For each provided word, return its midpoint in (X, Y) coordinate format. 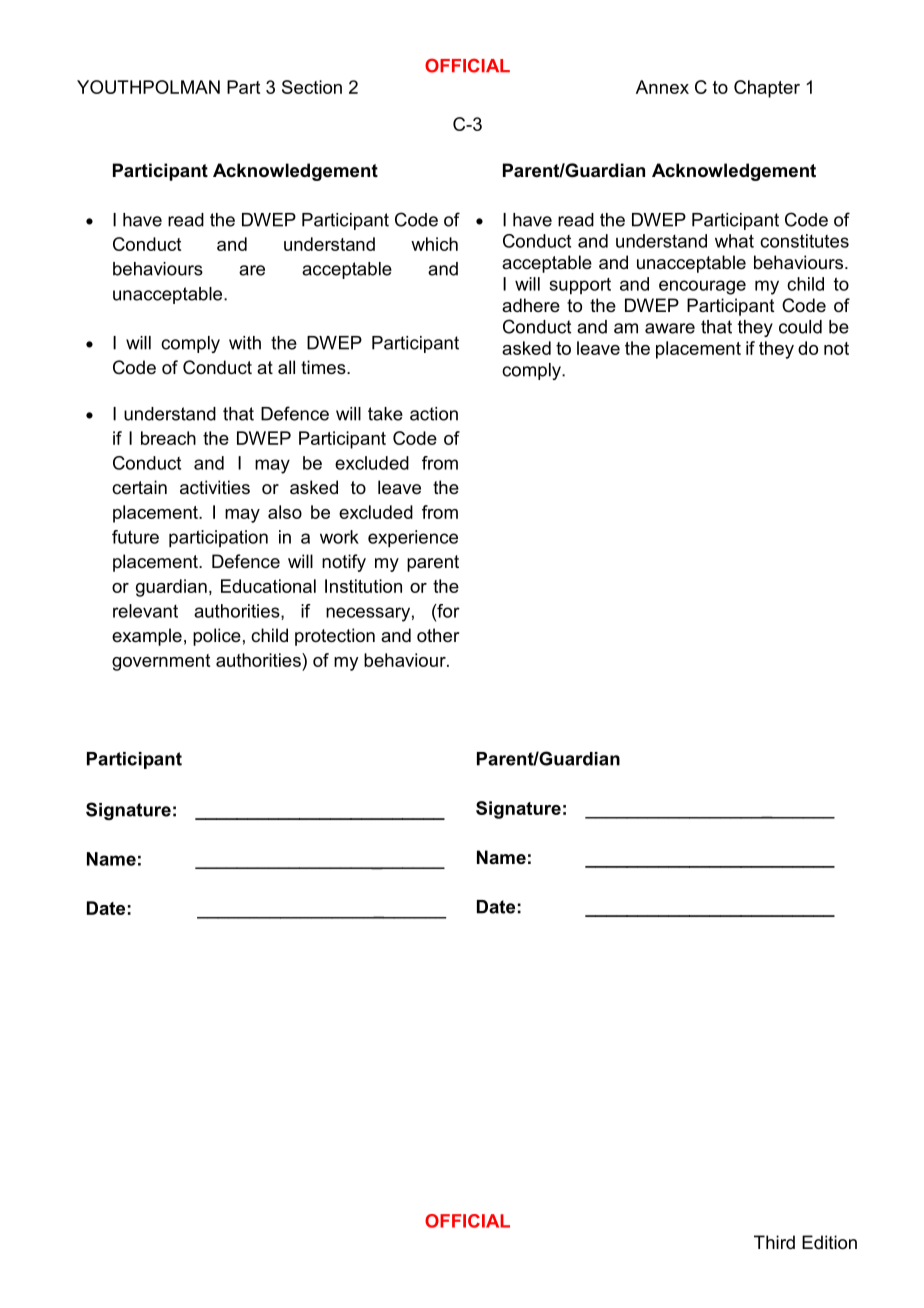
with (245, 343)
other (438, 635)
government (161, 662)
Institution (363, 586)
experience (413, 539)
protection (335, 637)
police (217, 637)
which (434, 244)
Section (312, 87)
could (800, 327)
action (434, 414)
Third (774, 1242)
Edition (829, 1242)
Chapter (767, 89)
